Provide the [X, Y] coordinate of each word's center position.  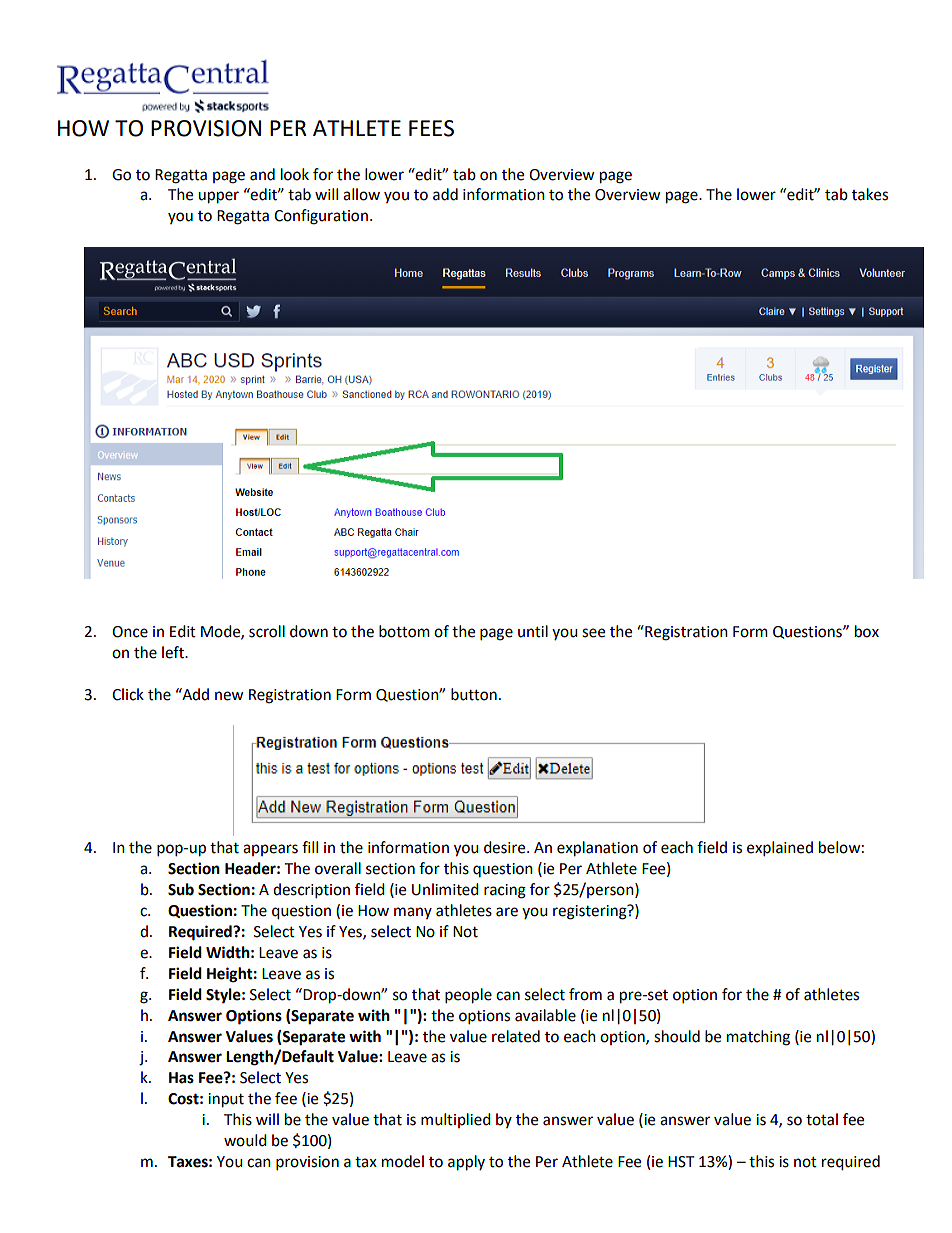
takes [870, 194]
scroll [267, 631]
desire [506, 847]
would [245, 1140]
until [533, 631]
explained [780, 849]
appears [270, 850]
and [262, 174]
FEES [431, 128]
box [867, 631]
